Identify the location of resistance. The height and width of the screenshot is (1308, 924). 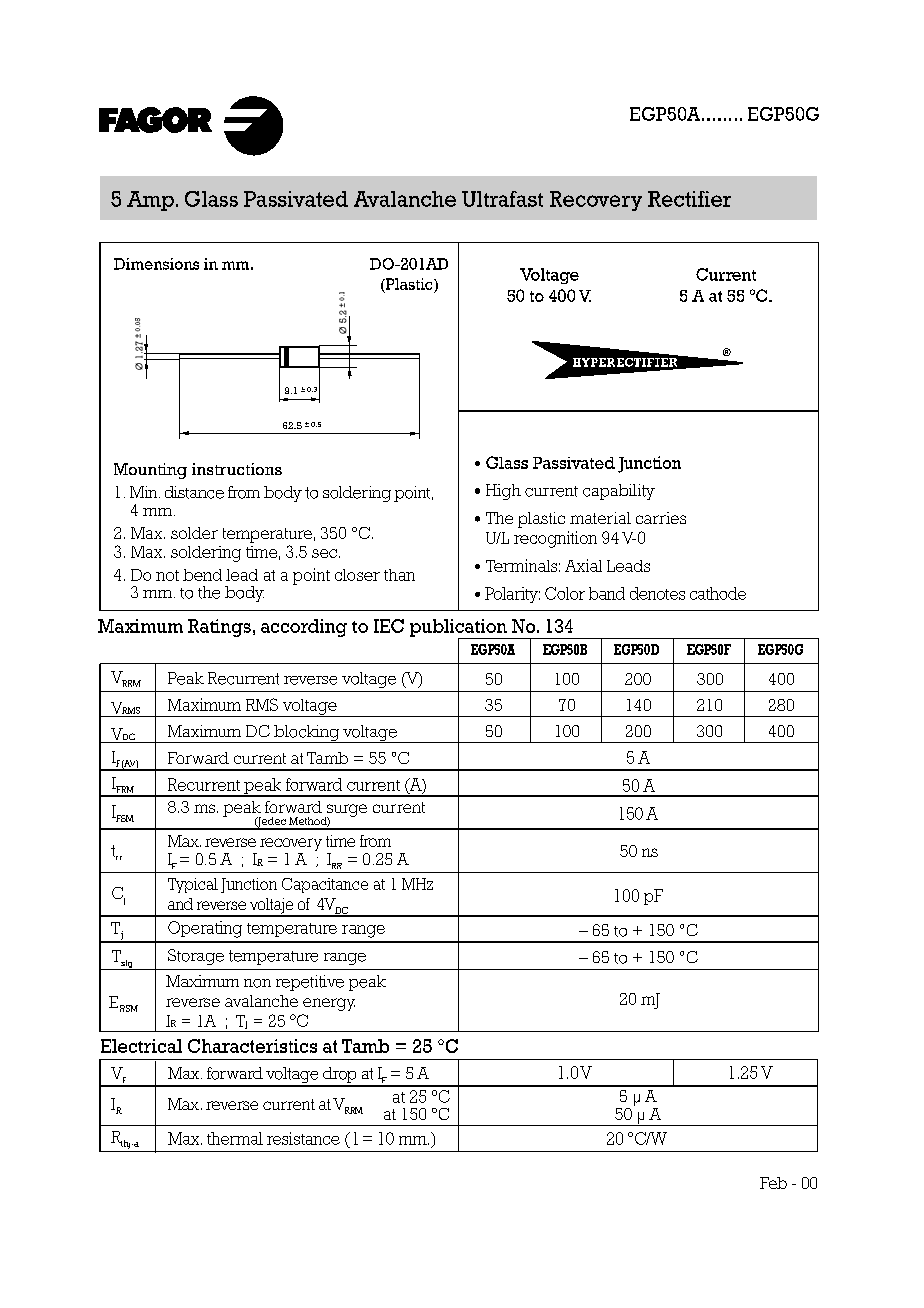
(303, 1138).
